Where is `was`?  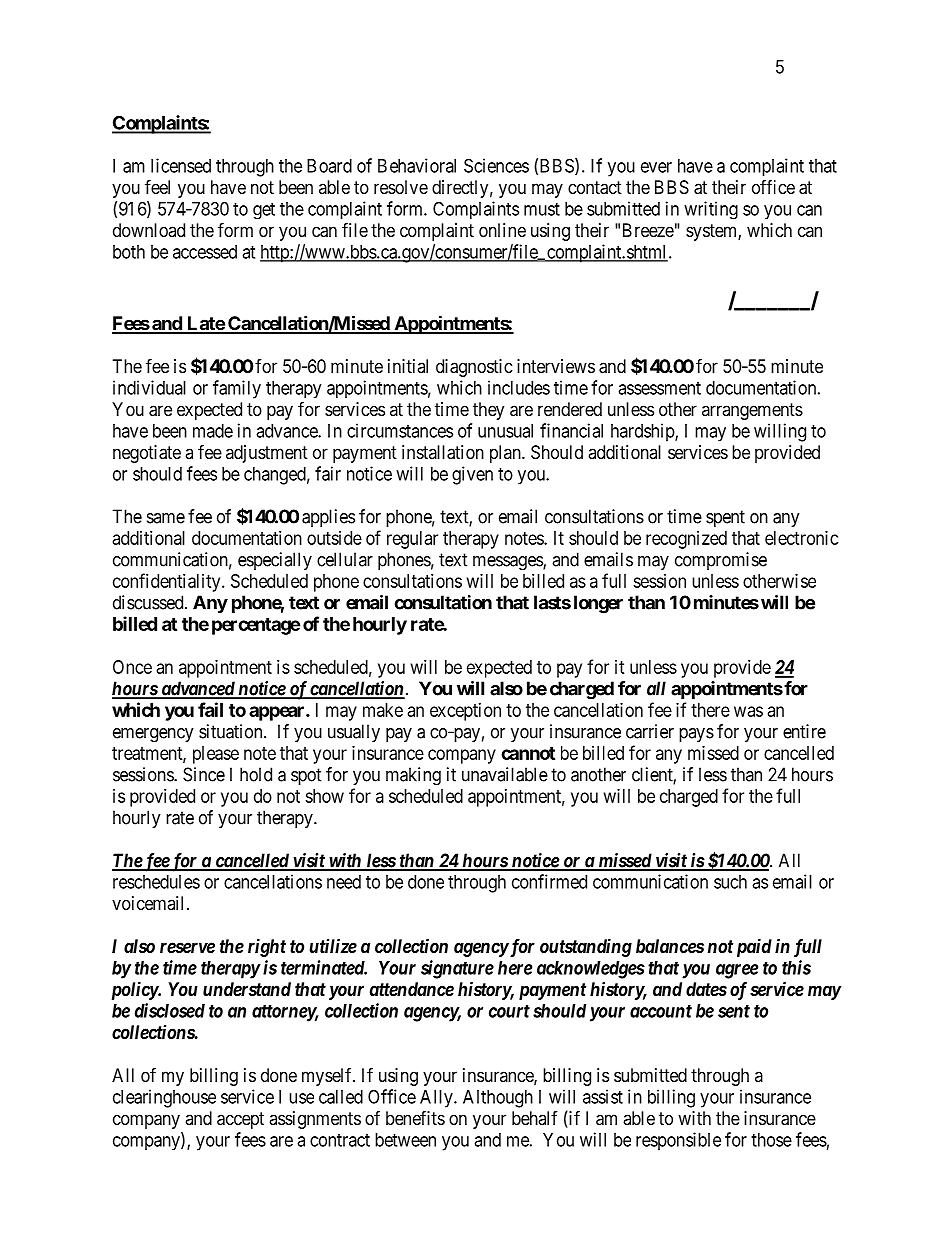
was is located at coordinates (748, 711).
